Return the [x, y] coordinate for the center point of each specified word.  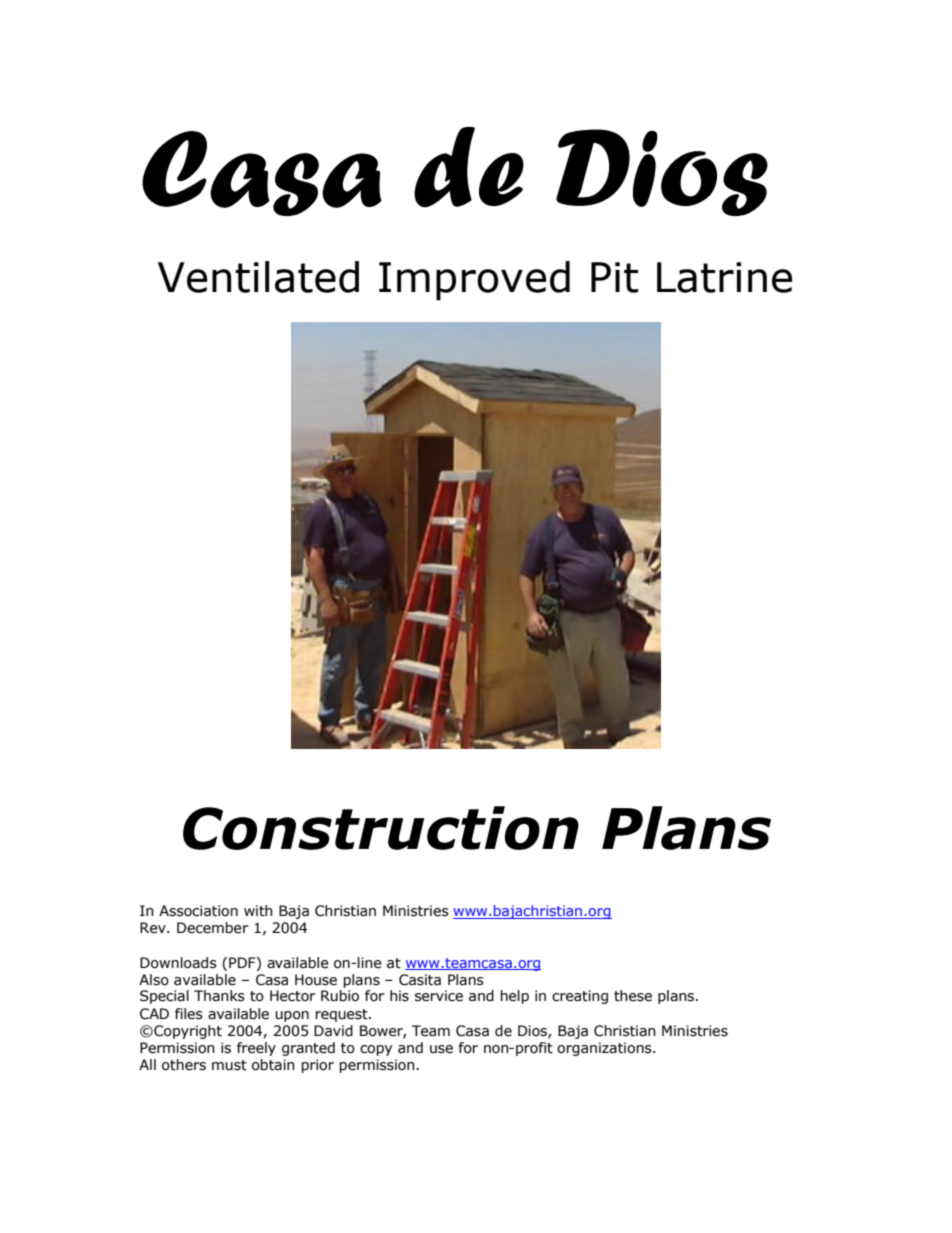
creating [580, 997]
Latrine [724, 277]
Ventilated [258, 277]
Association [198, 911]
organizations [605, 1049]
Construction [381, 828]
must [229, 1065]
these [633, 996]
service [439, 996]
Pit [614, 277]
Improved [474, 281]
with [258, 911]
